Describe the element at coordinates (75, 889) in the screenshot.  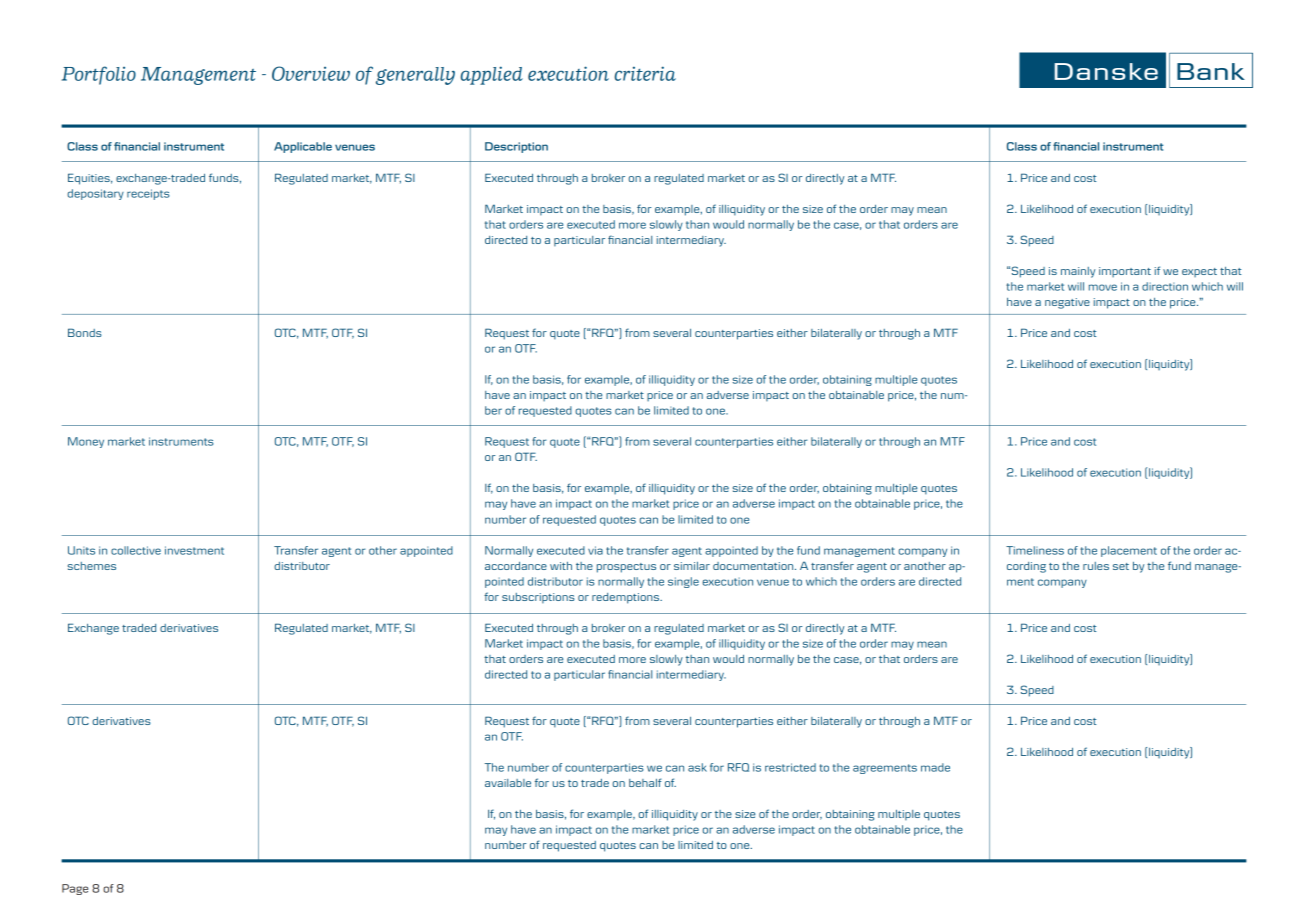
I see `Page` at that location.
